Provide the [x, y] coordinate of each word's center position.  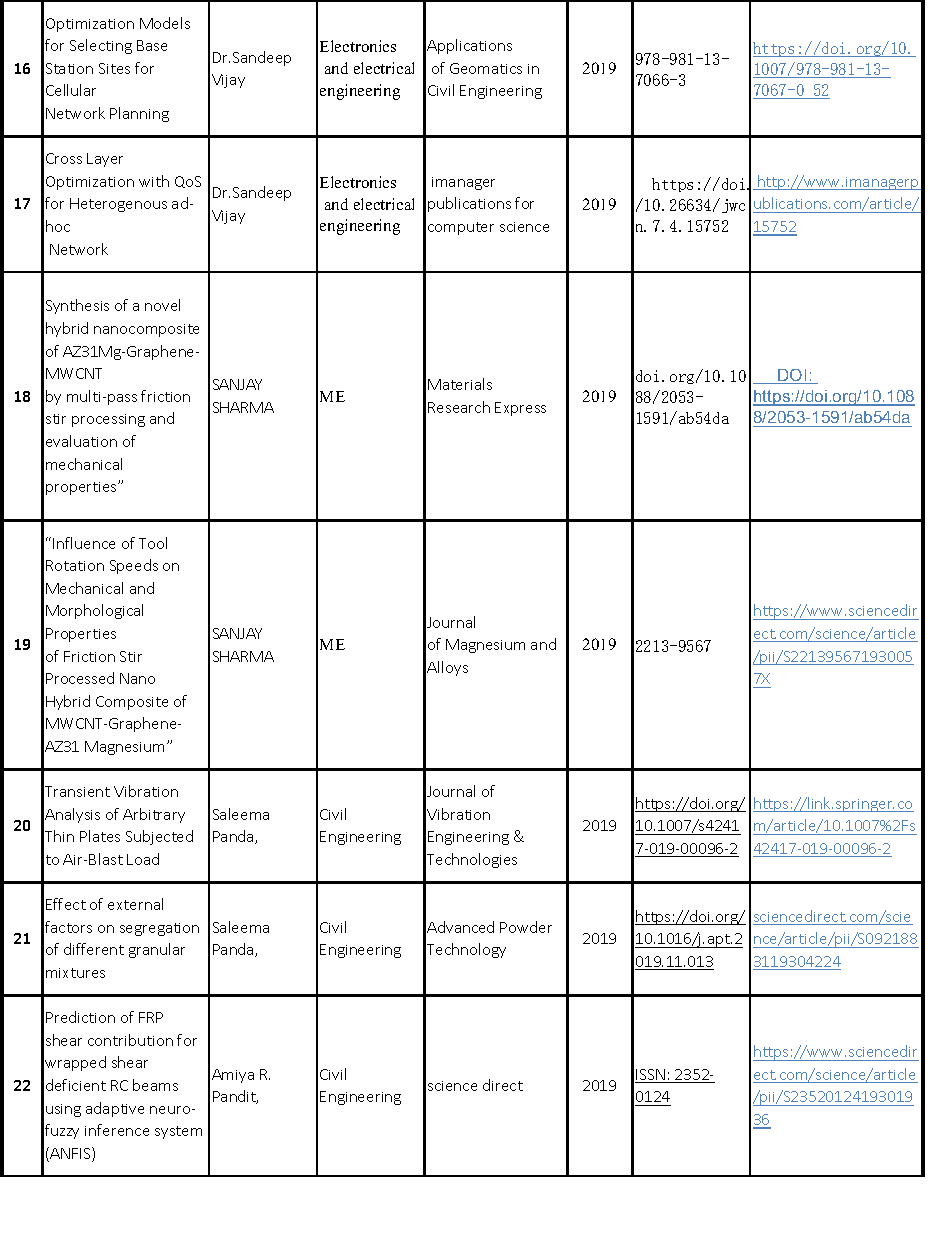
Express [520, 409]
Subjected [159, 837]
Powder [526, 927]
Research [459, 407]
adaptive [115, 1109]
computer [461, 228]
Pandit [235, 1097]
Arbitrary [154, 815]
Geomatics [486, 68]
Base [152, 45]
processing [108, 420]
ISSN [651, 1076]
